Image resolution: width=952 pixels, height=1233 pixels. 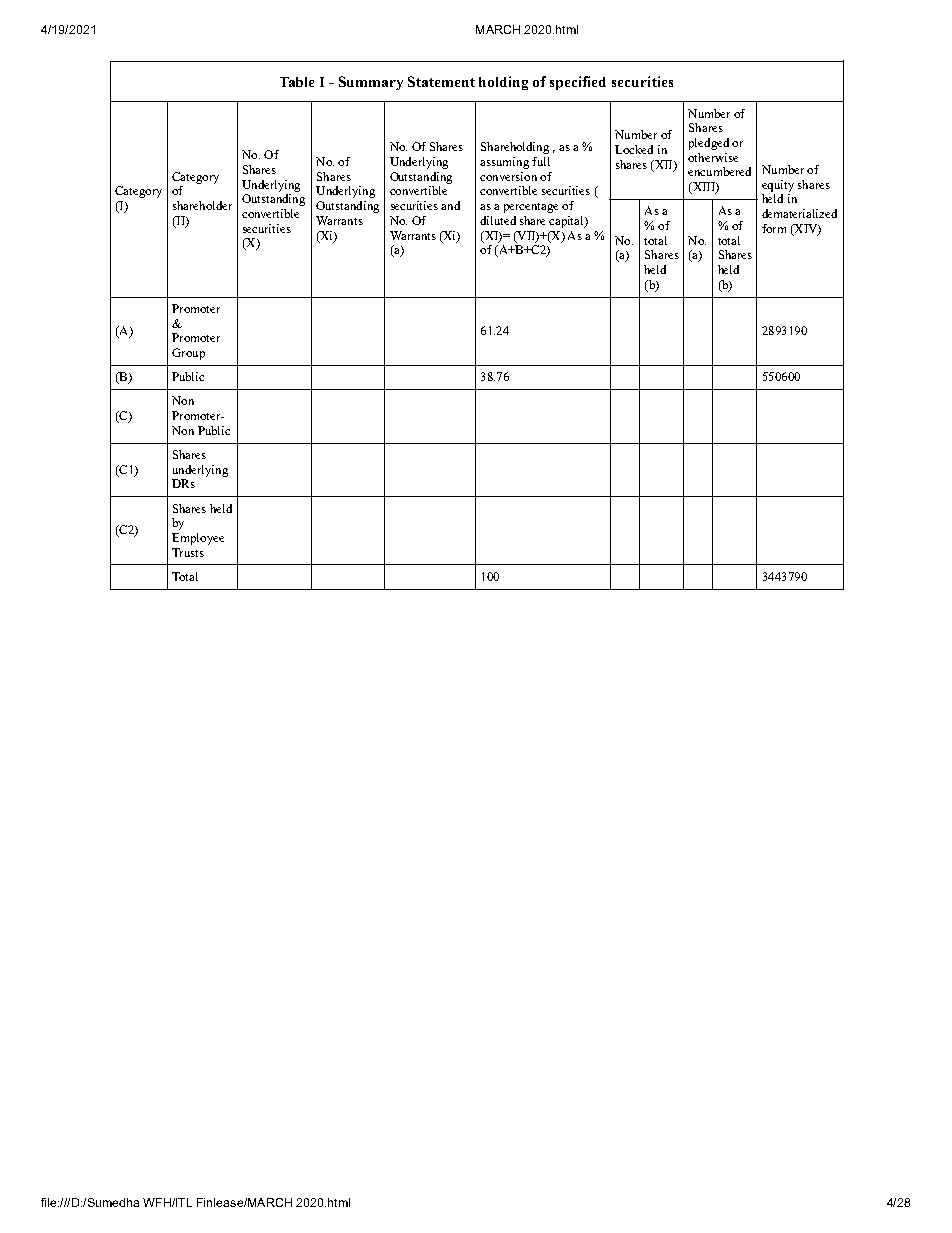 I want to click on Table, so click(x=297, y=82).
